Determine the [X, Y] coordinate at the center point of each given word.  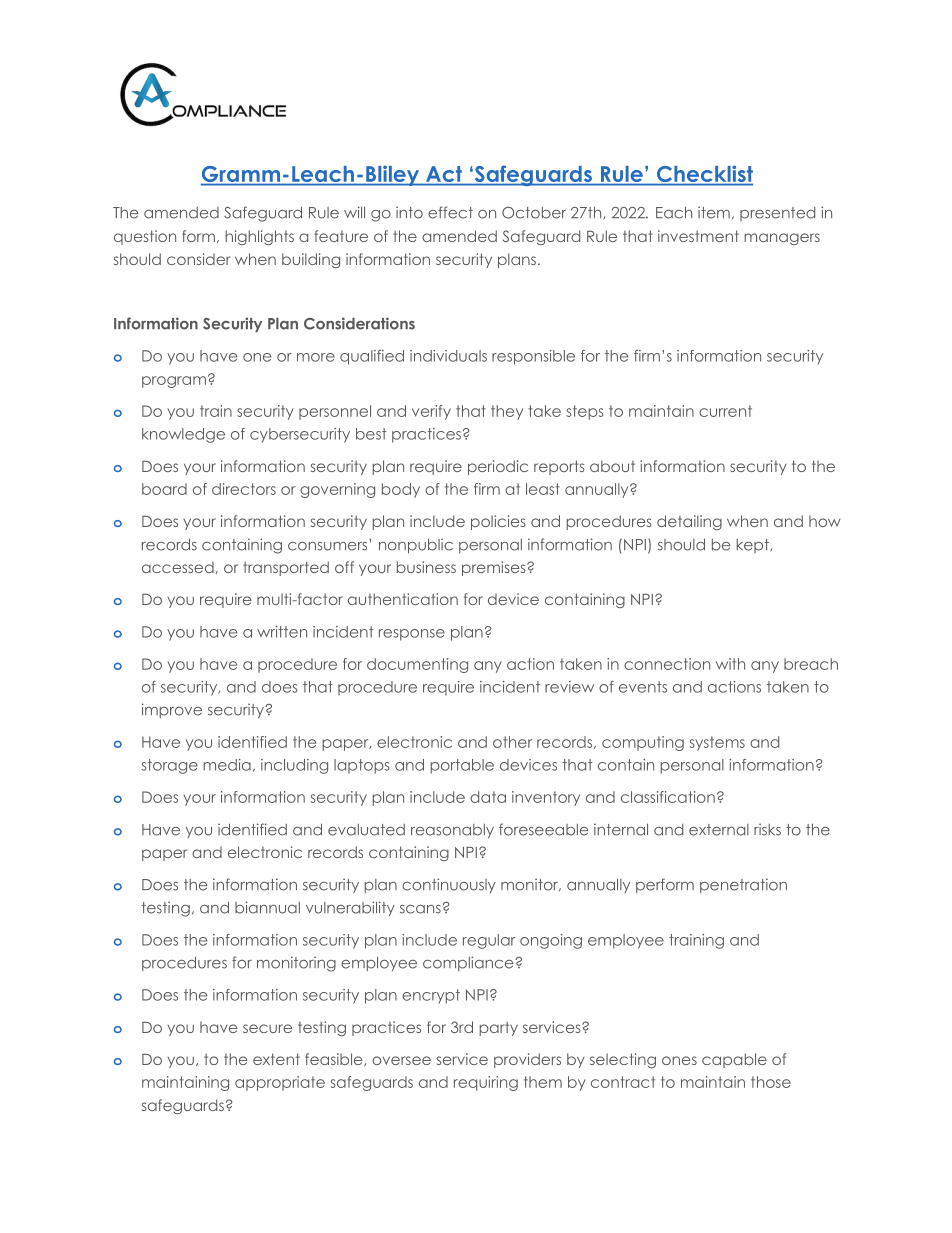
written [282, 632]
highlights [259, 237]
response [412, 635]
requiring [486, 1083]
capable [734, 1060]
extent [276, 1059]
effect [450, 212]
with [730, 664]
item [714, 212]
